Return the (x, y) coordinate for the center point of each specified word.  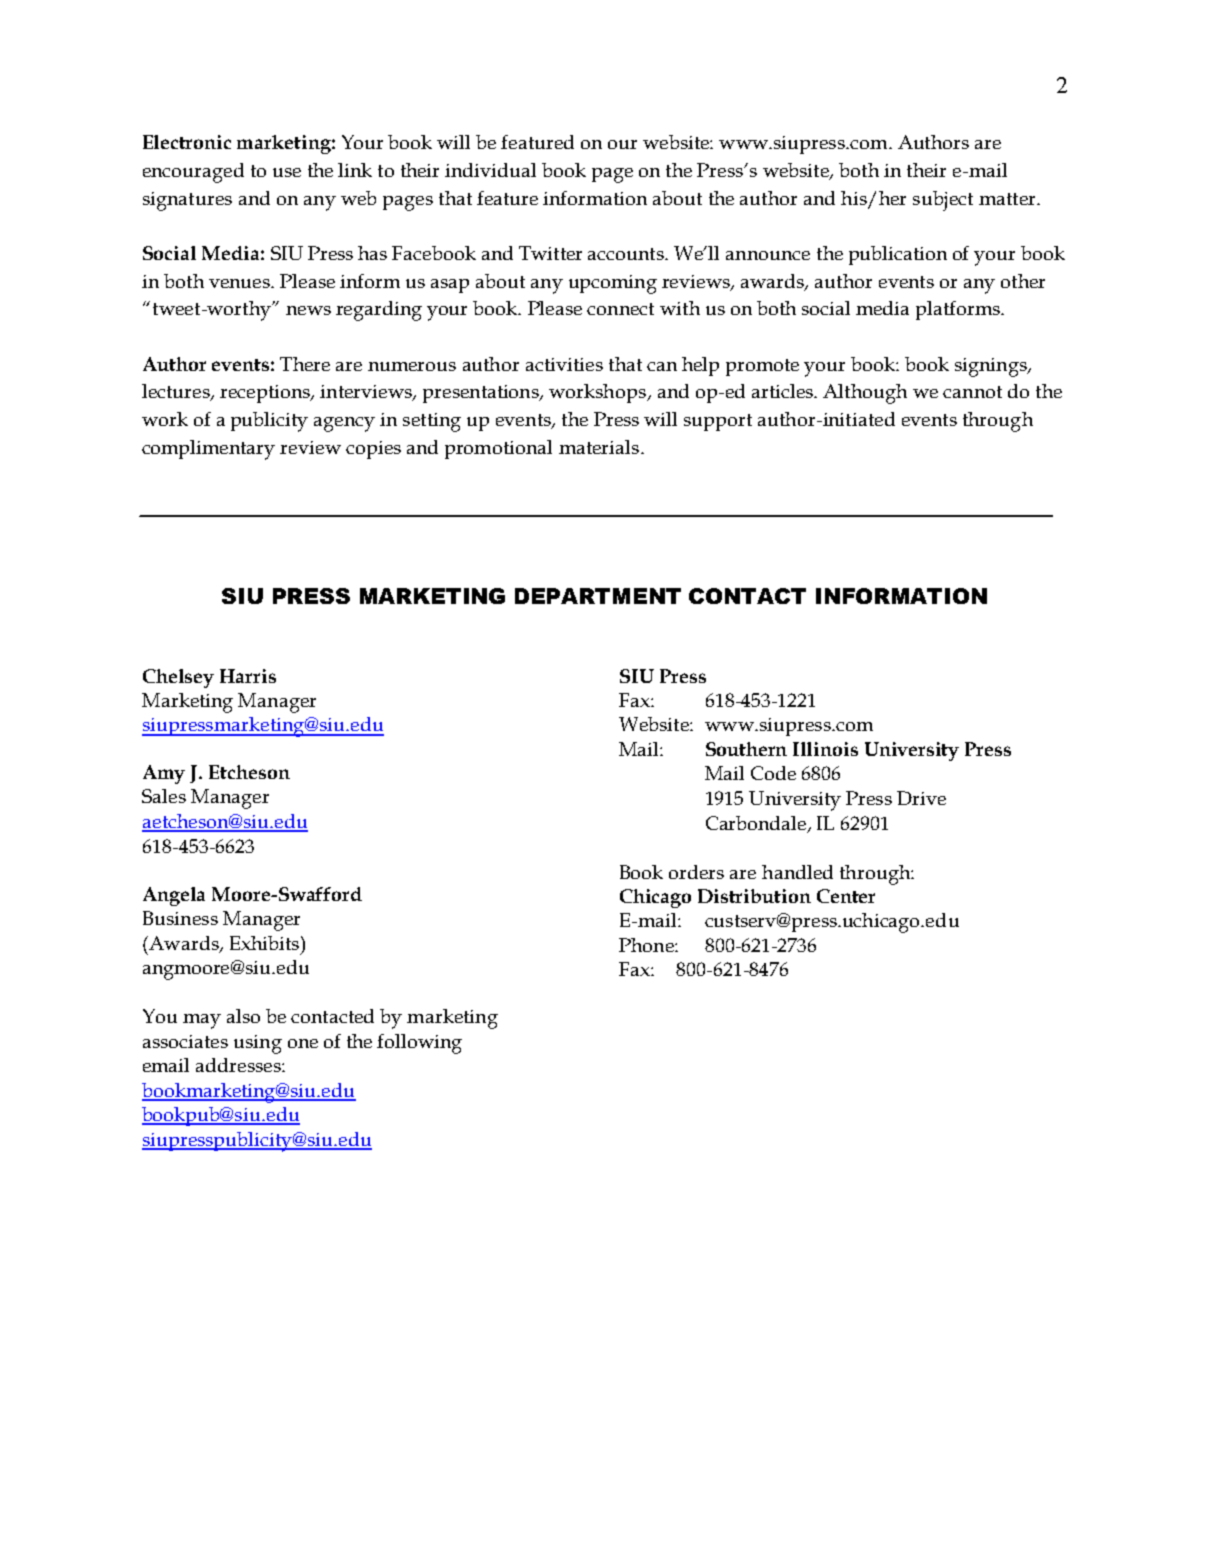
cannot (972, 392)
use (287, 172)
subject (943, 201)
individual (490, 170)
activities (564, 364)
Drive (921, 798)
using (258, 1044)
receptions (266, 394)
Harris (248, 676)
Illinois (825, 749)
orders (696, 872)
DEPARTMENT (598, 596)
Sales (164, 796)
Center (846, 896)
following (419, 1044)
